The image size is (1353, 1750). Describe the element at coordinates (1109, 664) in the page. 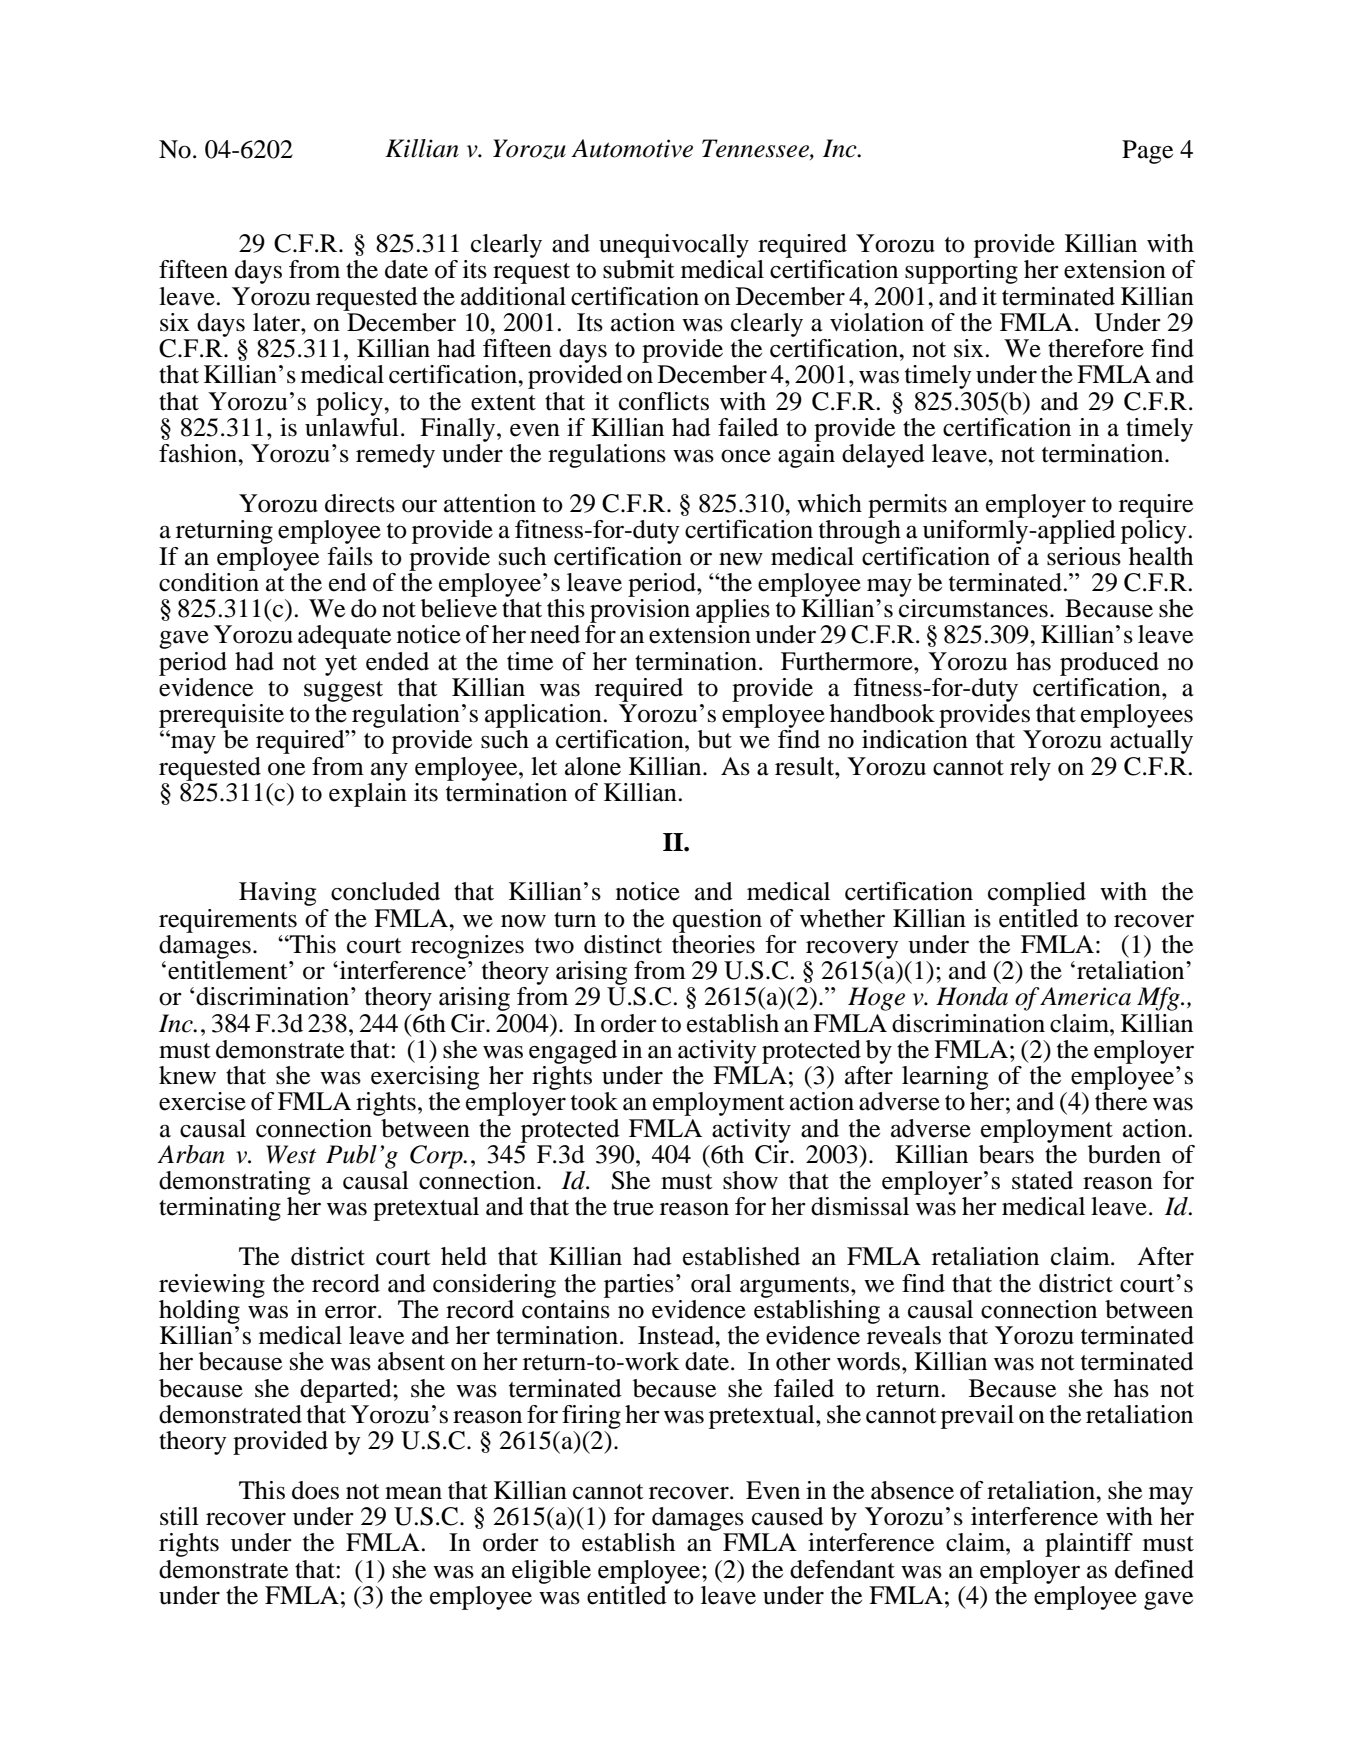

I see `produced` at that location.
